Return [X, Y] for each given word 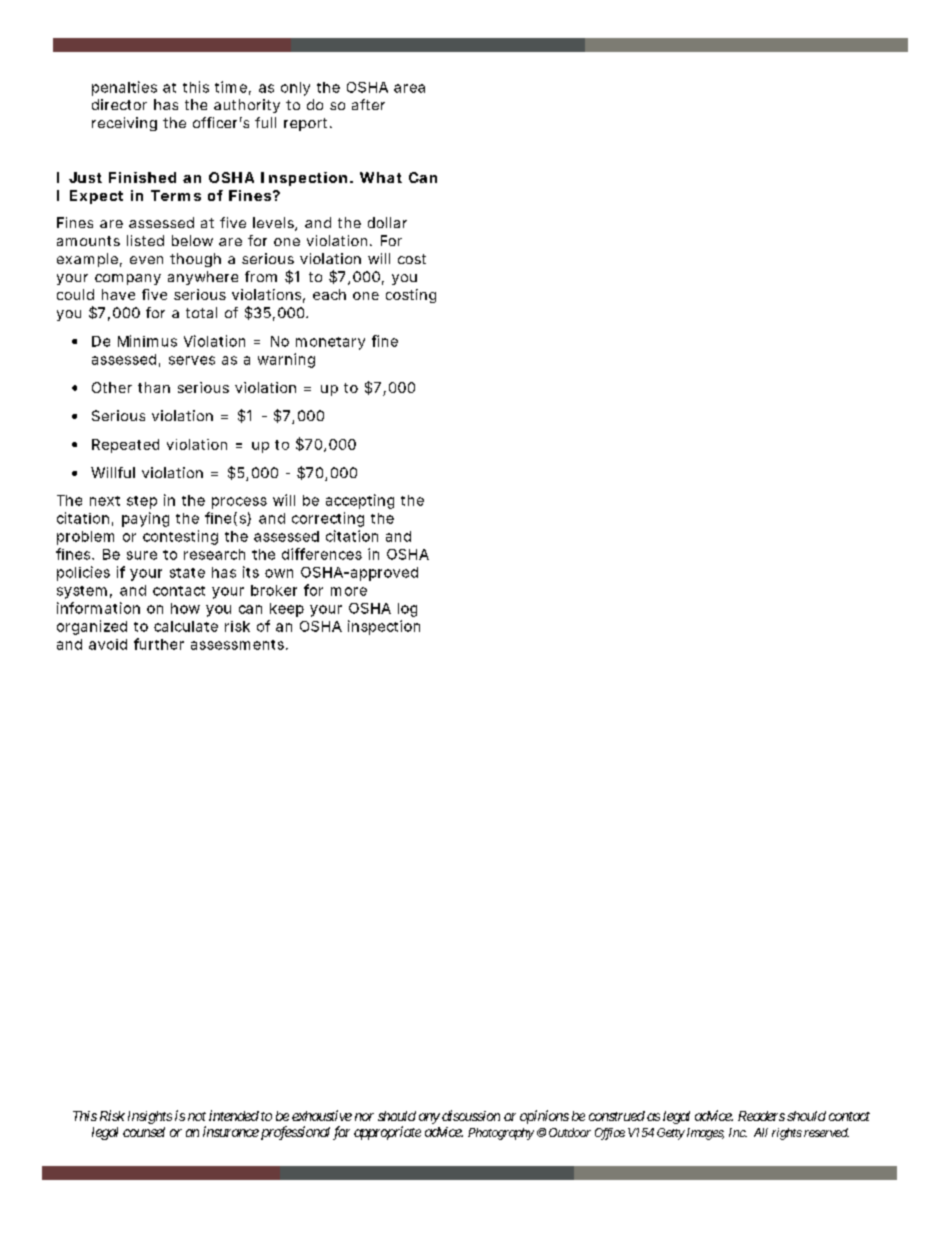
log [407, 610]
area [409, 88]
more [349, 591]
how [185, 608]
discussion [471, 1115]
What [381, 177]
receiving [124, 124]
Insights [150, 1117]
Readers [761, 1116]
